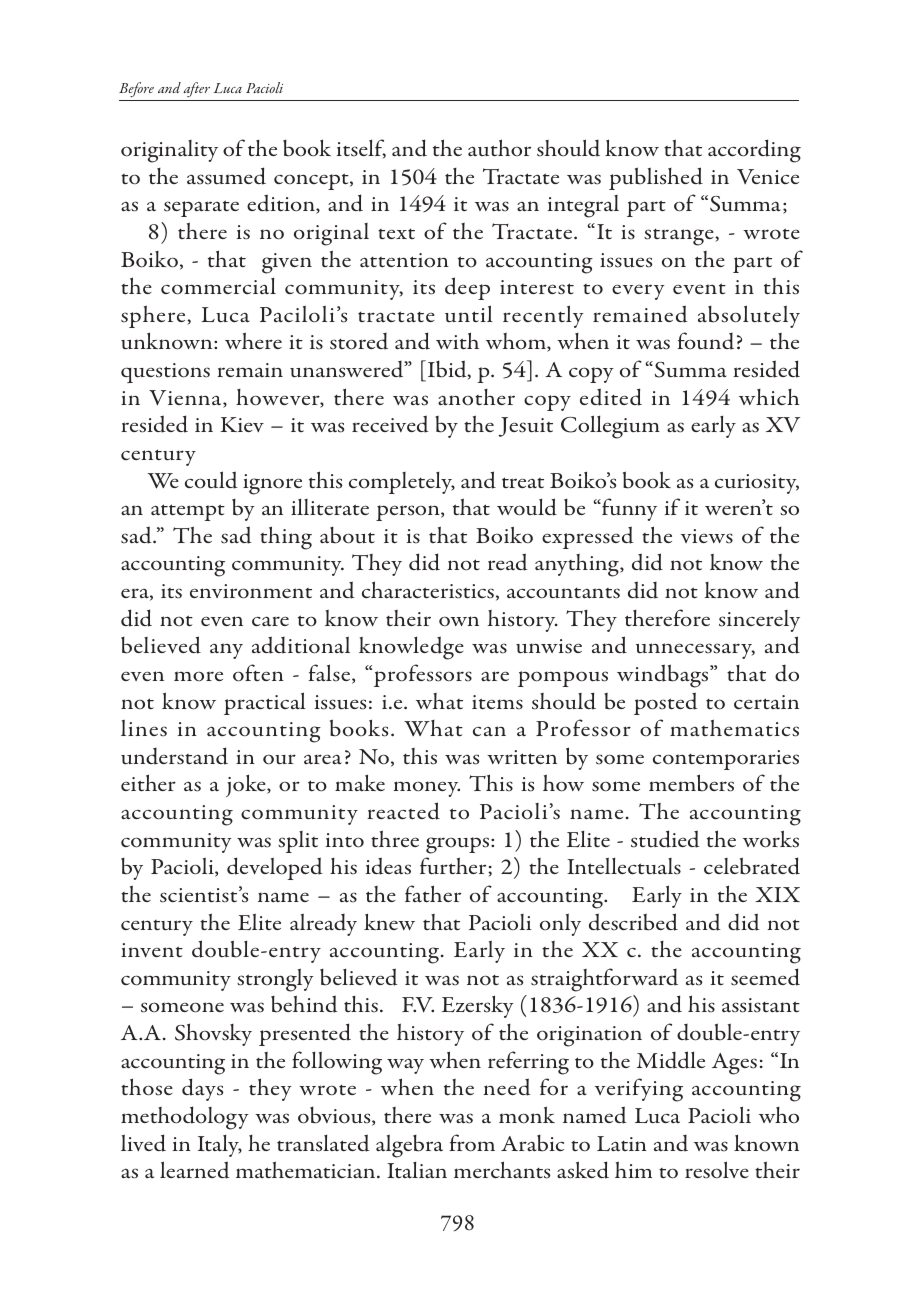  Describe the element at coordinates (197, 91) in the screenshot. I see `after` at that location.
